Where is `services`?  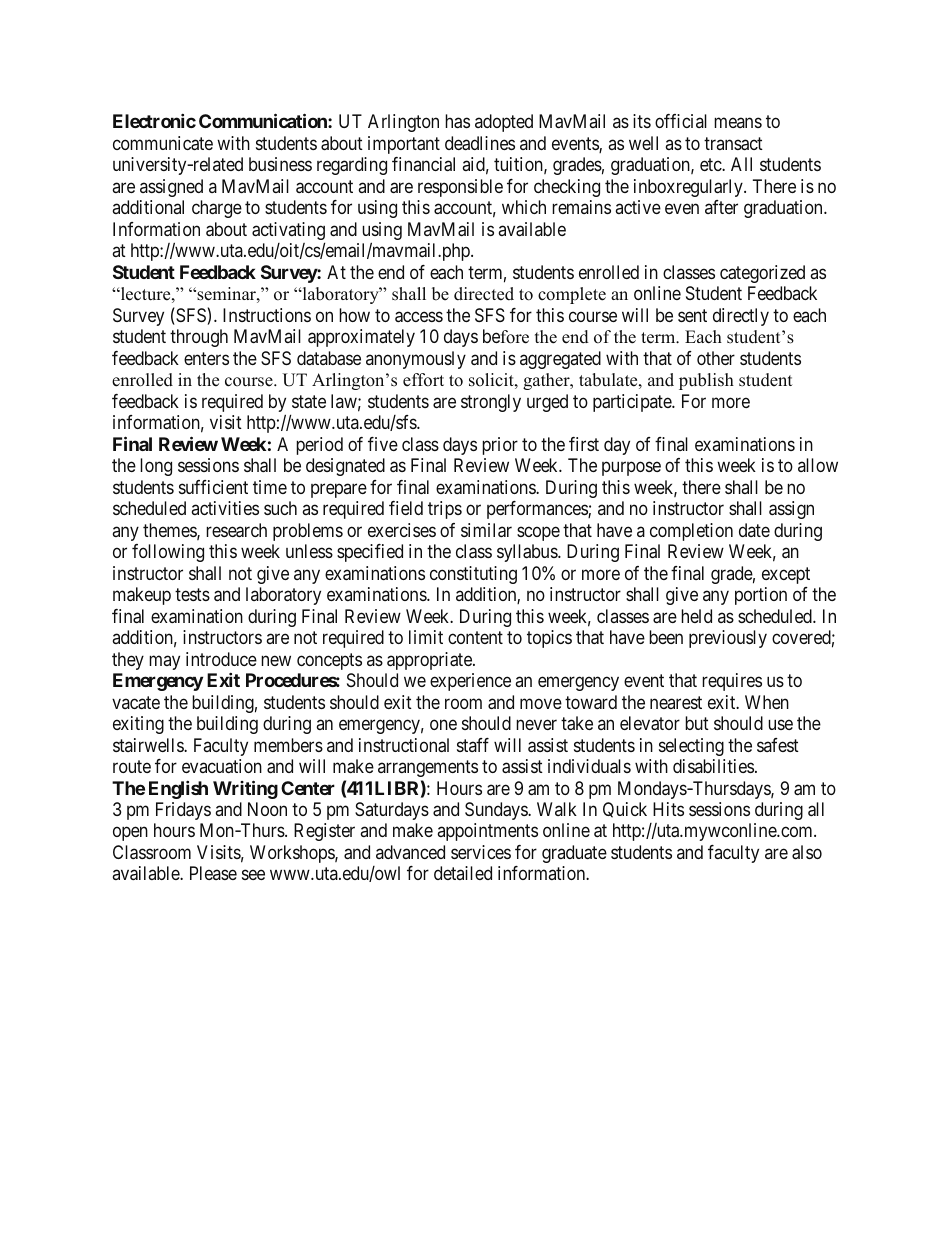
services is located at coordinates (481, 852).
